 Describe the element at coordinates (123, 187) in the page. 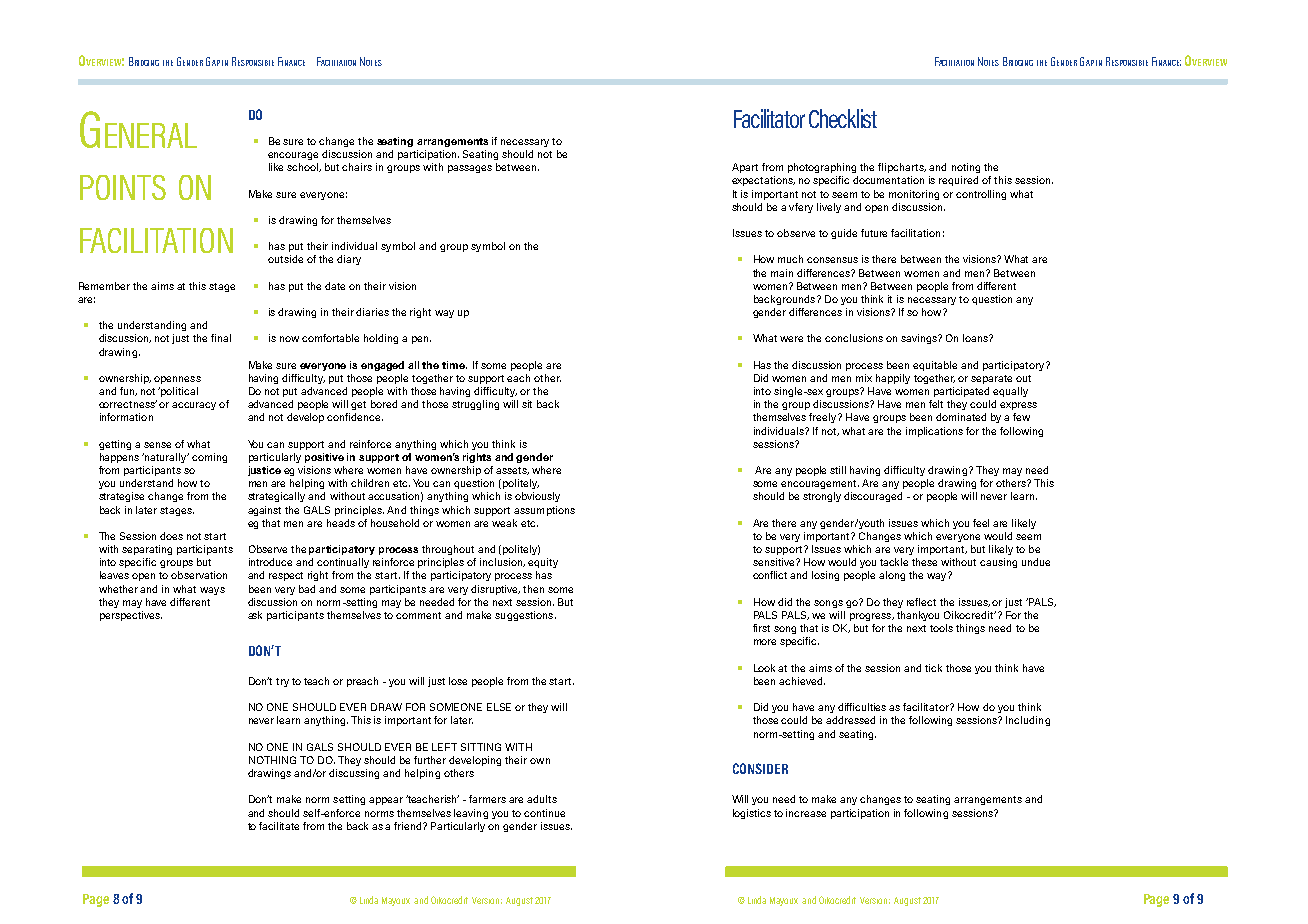

I see `points` at that location.
